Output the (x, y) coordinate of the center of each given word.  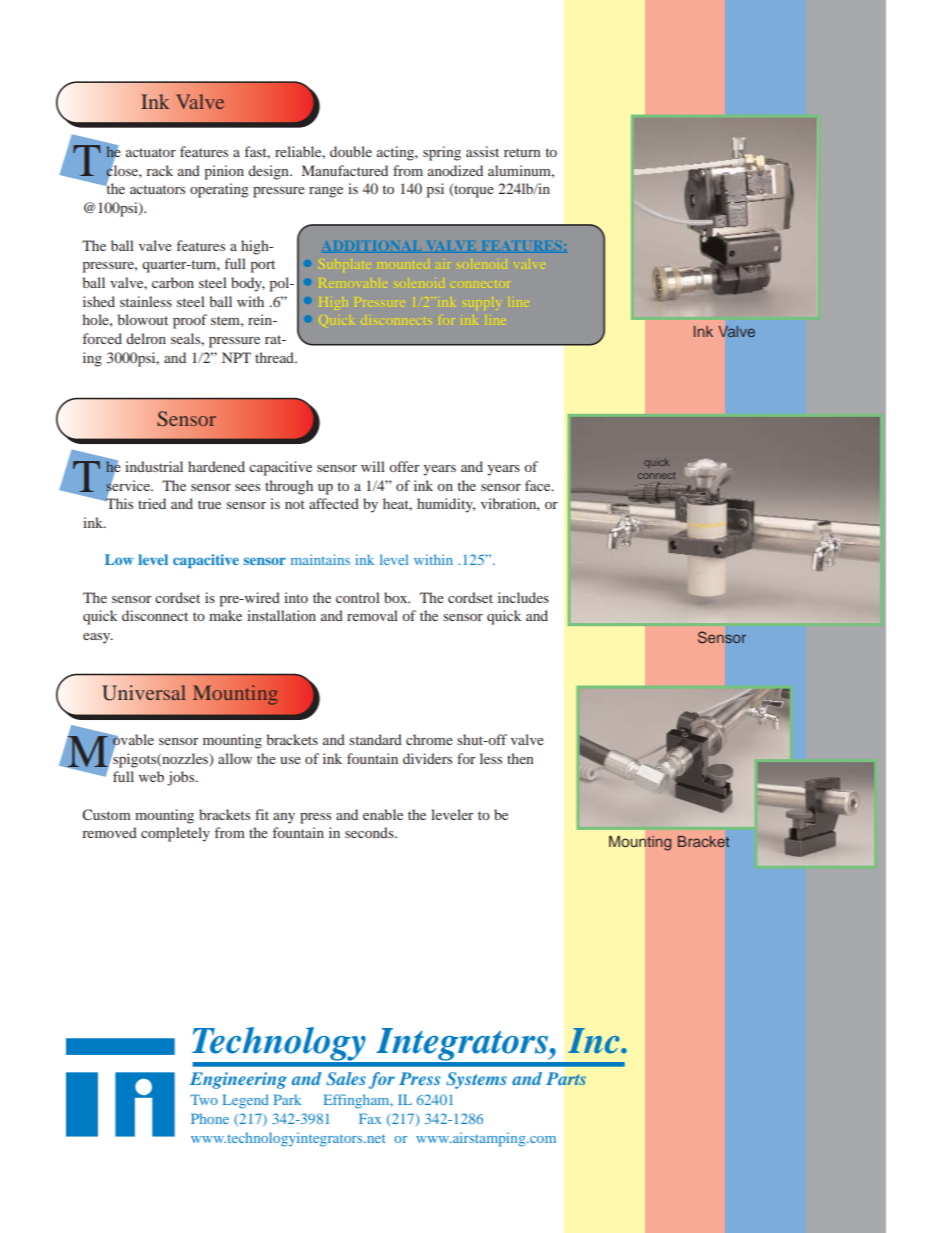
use (290, 760)
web (151, 776)
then (520, 758)
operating (219, 190)
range (326, 192)
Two (204, 1099)
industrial (154, 466)
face (539, 485)
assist (482, 151)
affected (334, 503)
